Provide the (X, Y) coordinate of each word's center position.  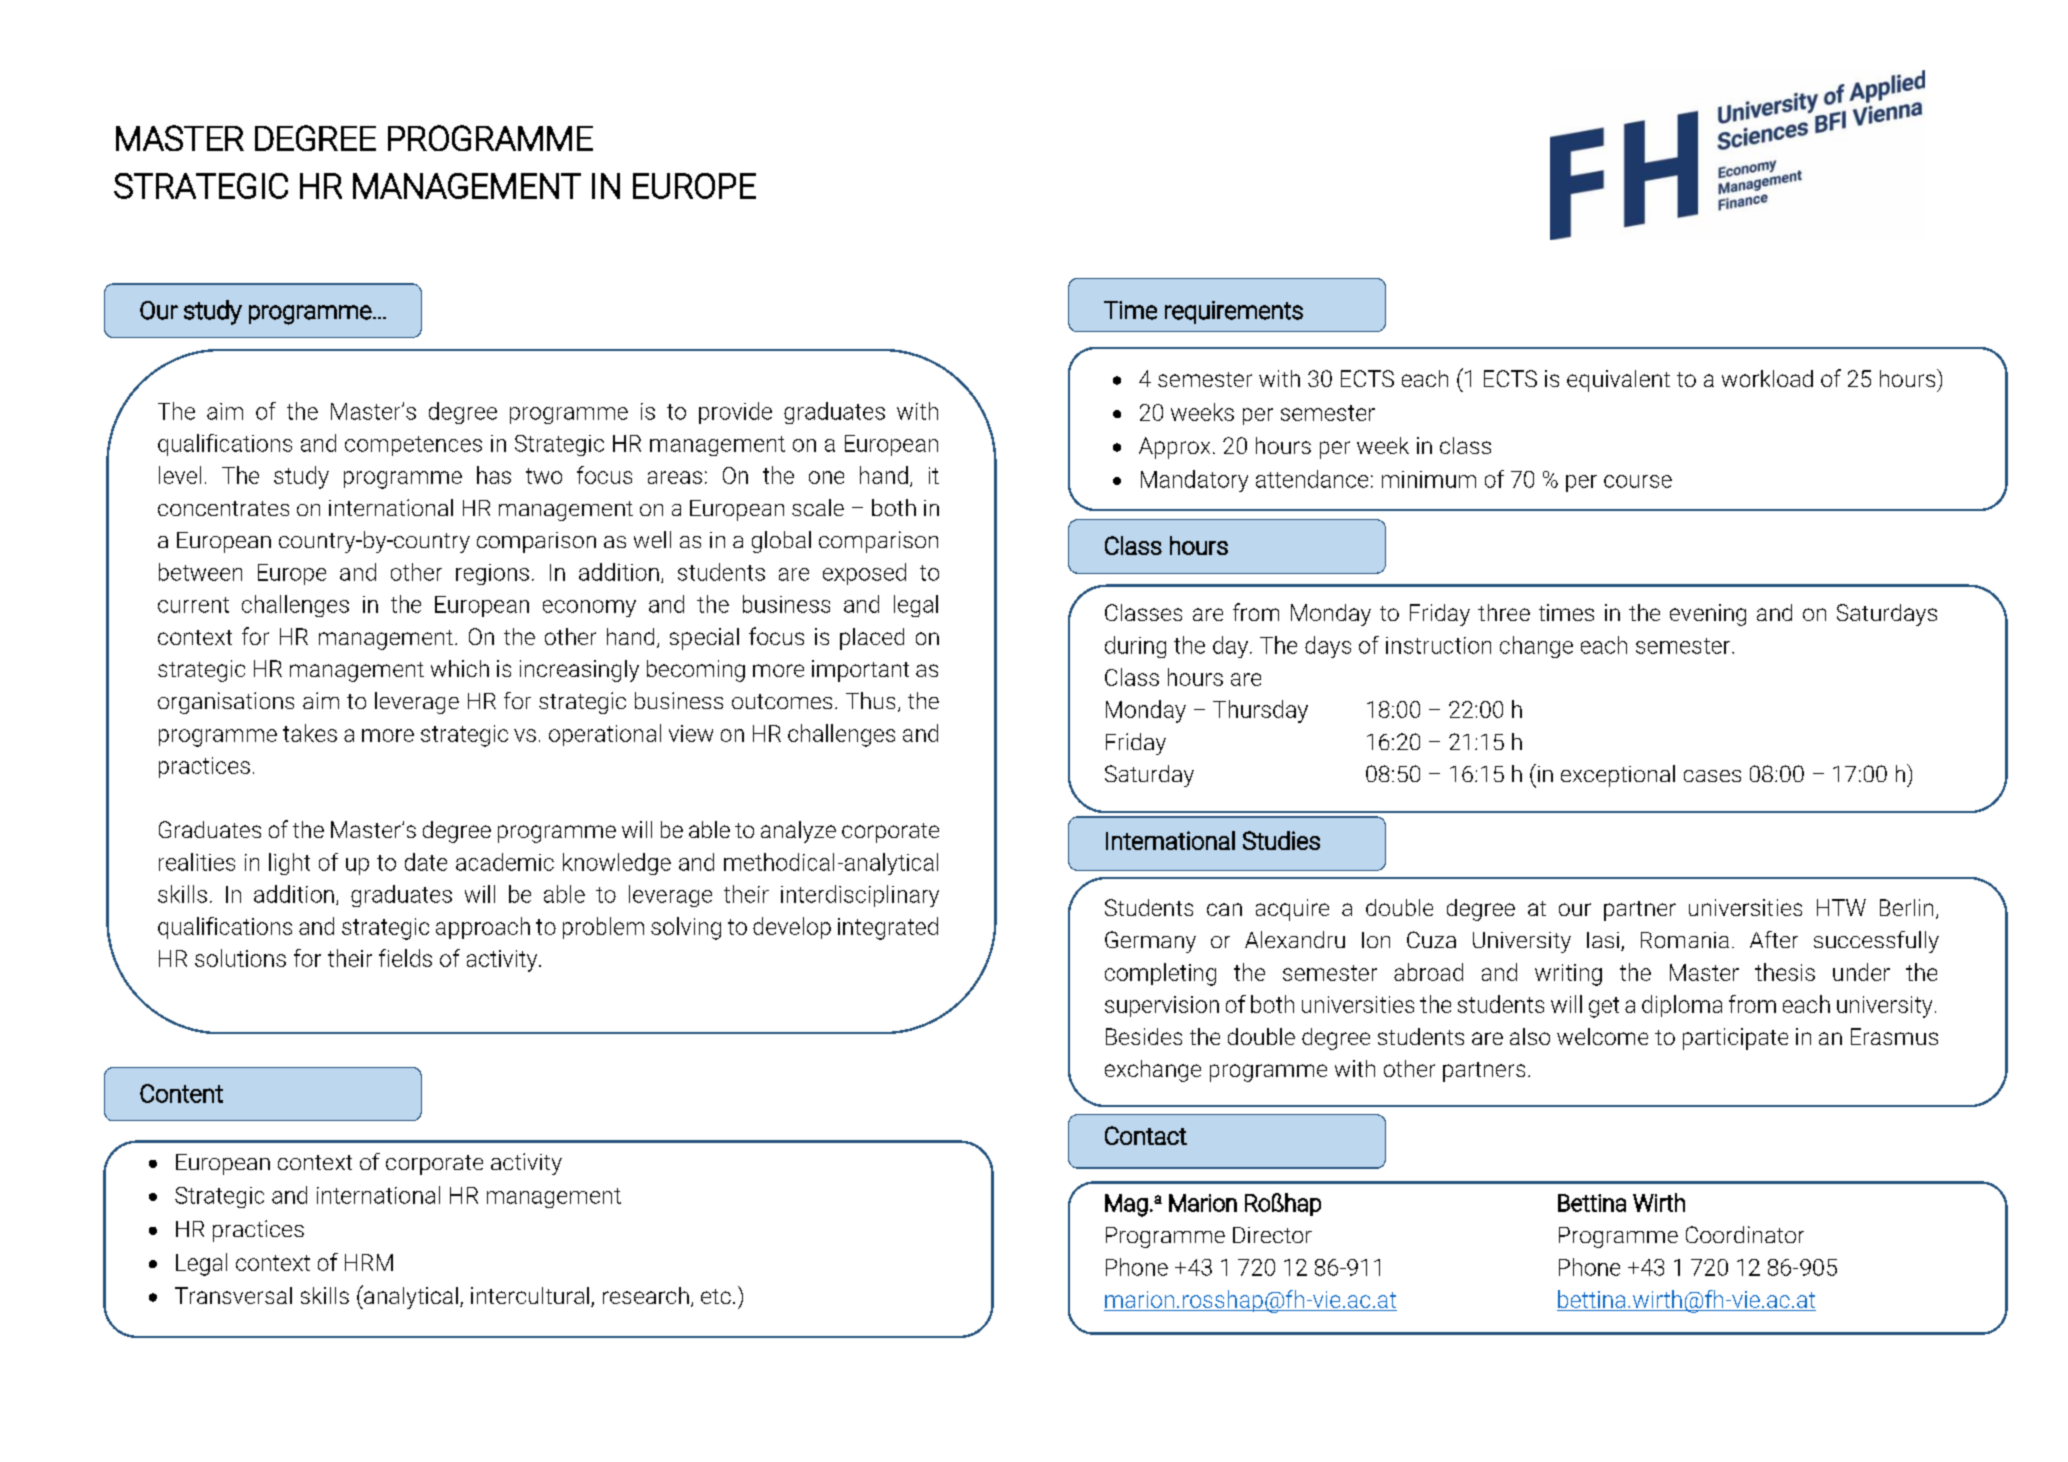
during (1135, 647)
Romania (1685, 940)
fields (405, 958)
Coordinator (1745, 1234)
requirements (1234, 312)
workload (1767, 378)
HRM (369, 1262)
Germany (1150, 942)
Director (1272, 1235)
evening (1708, 615)
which (460, 668)
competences (413, 446)
